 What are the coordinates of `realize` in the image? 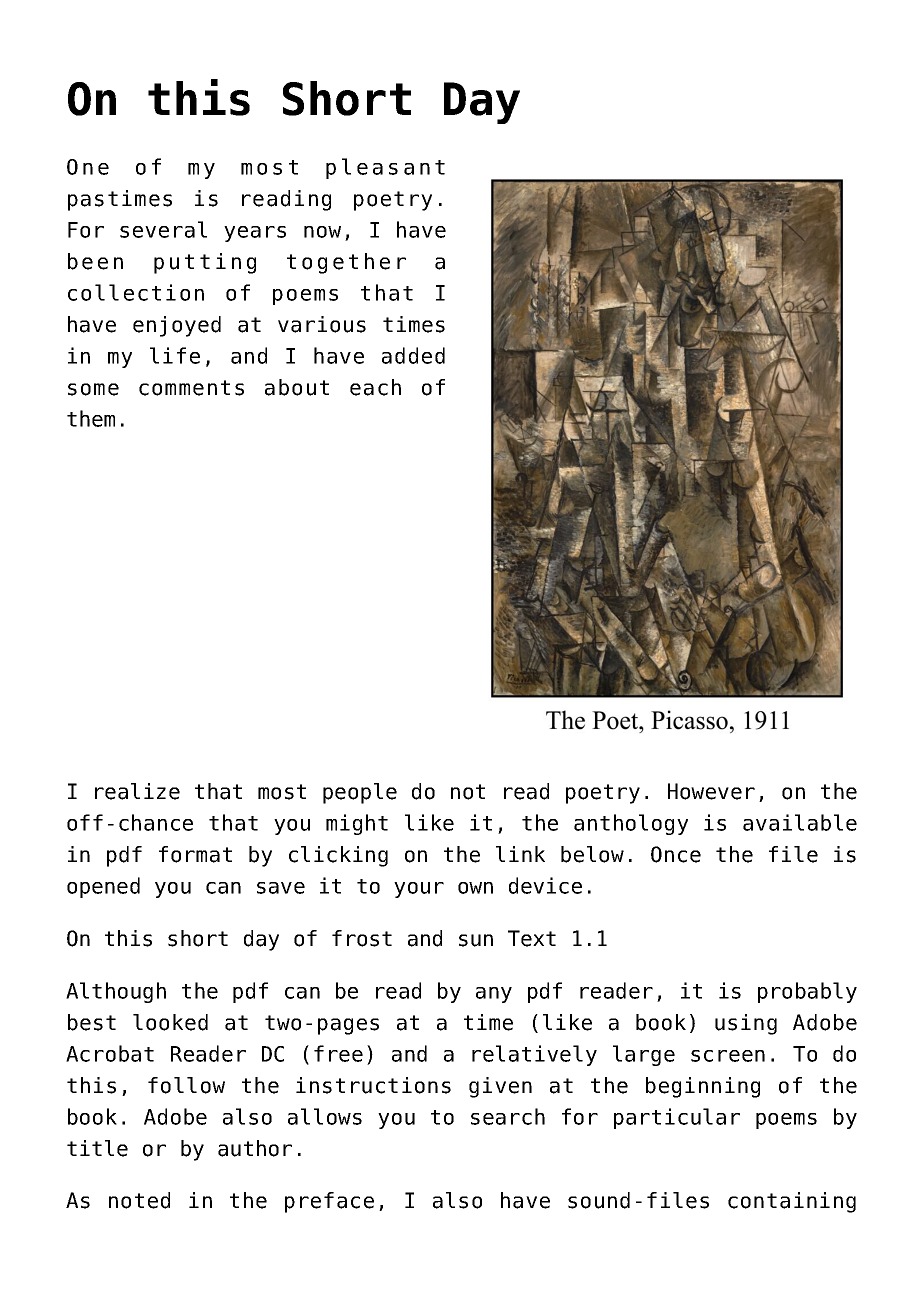 It's located at (137, 791).
